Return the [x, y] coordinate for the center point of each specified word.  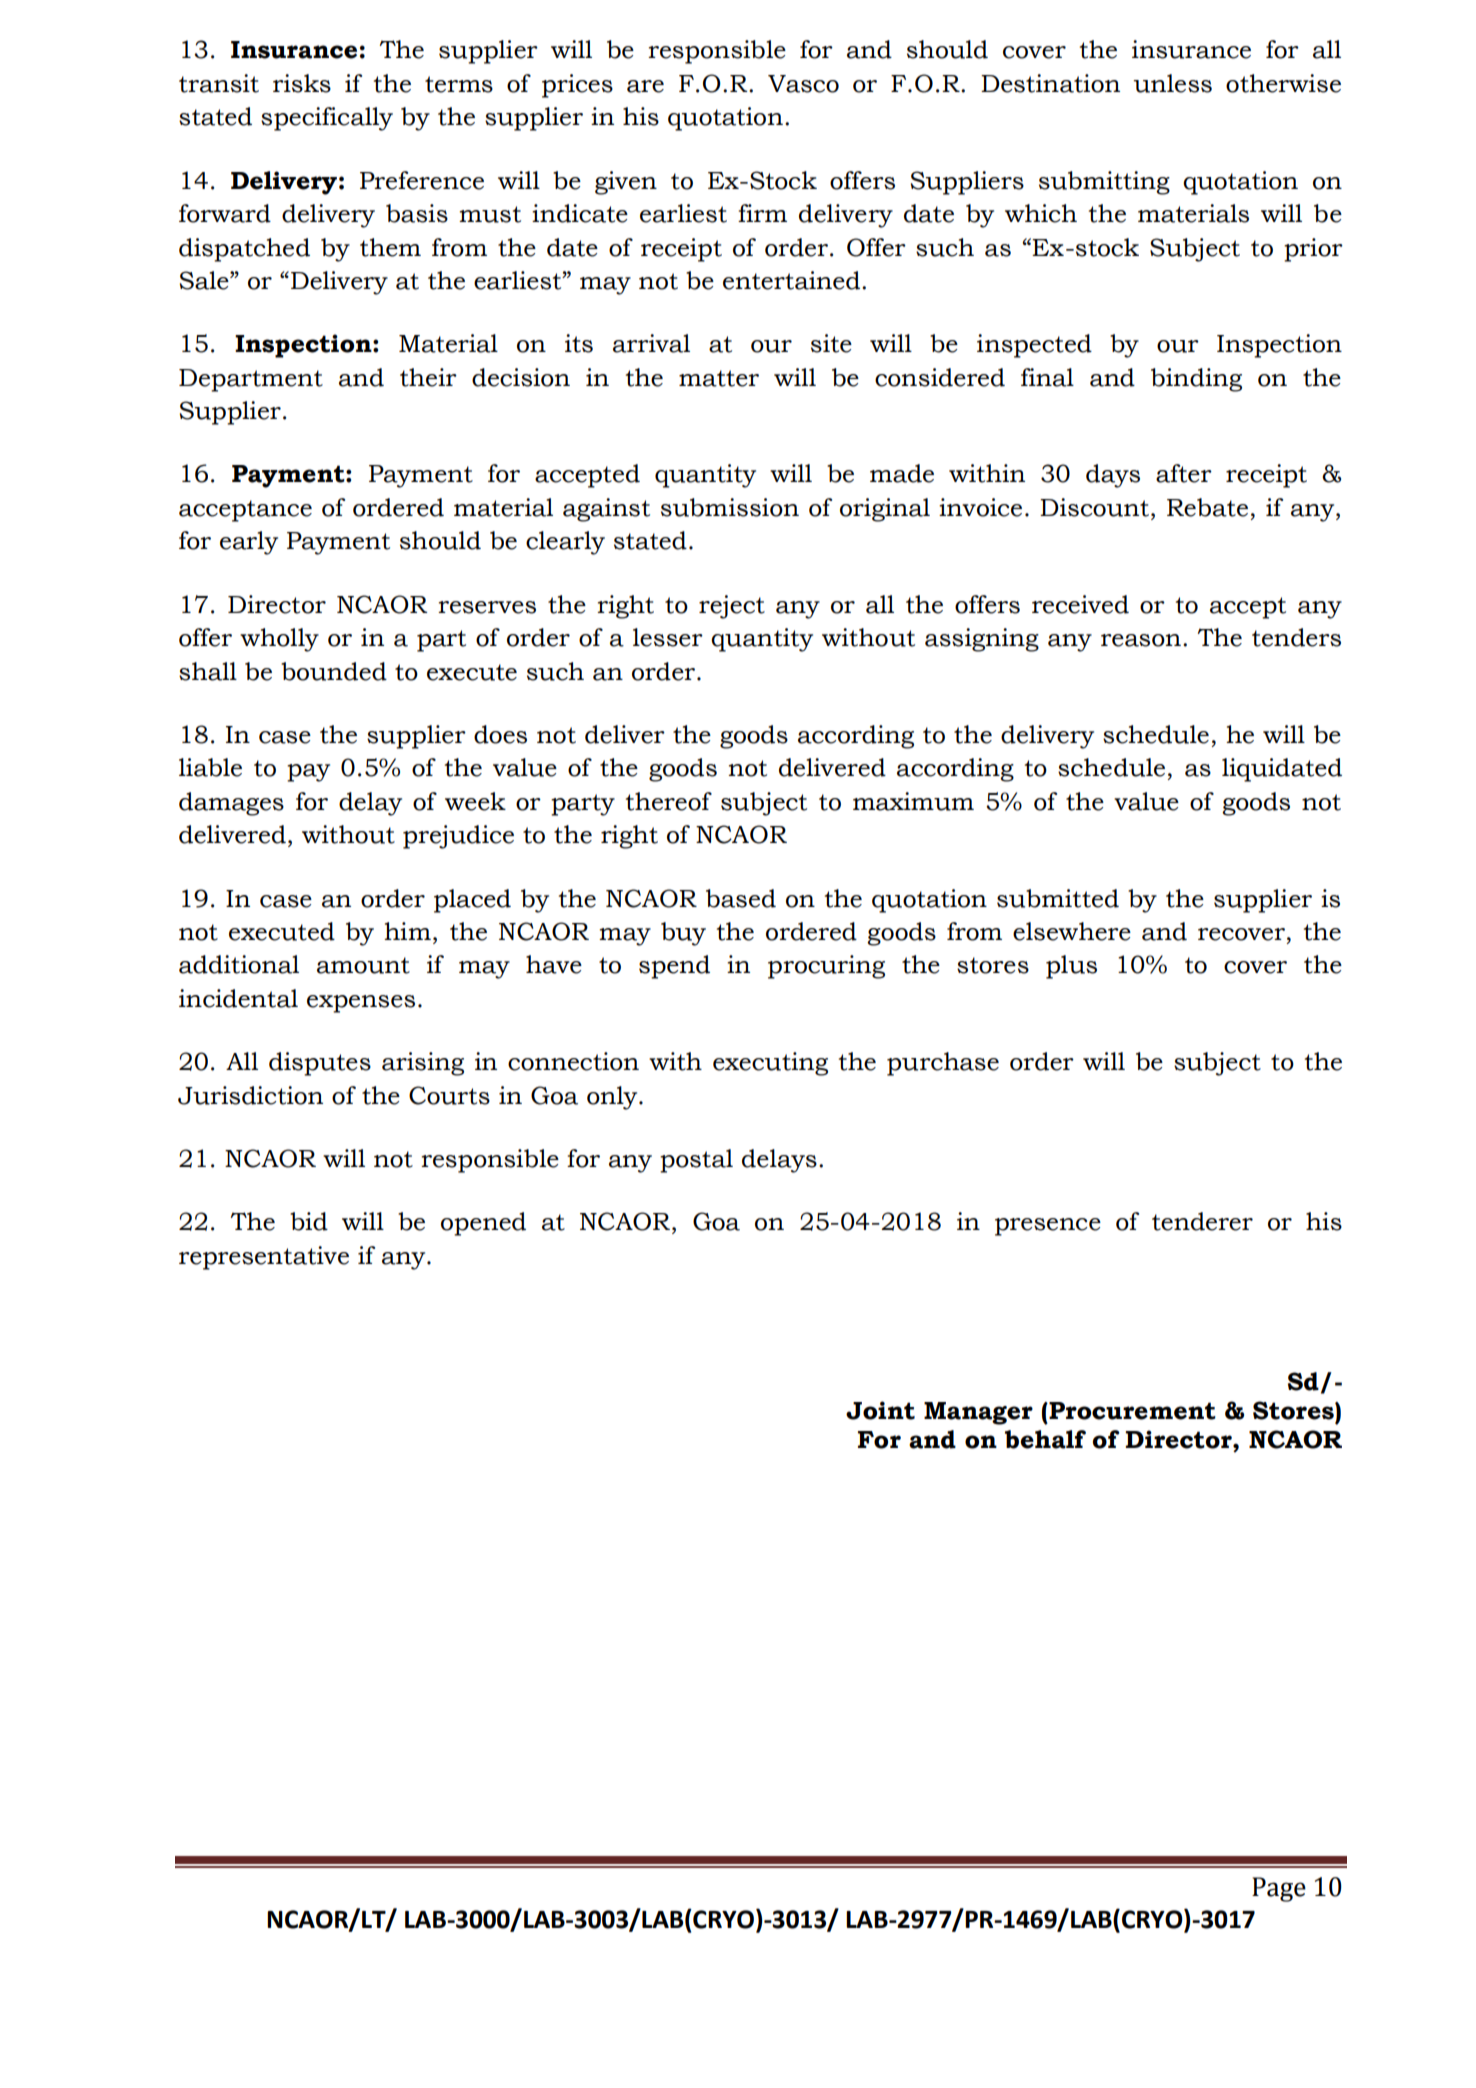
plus [1071, 967]
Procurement [1131, 1411]
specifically [327, 119]
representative [264, 1258]
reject [732, 607]
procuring [826, 967]
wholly [279, 640]
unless [1172, 83]
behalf [1045, 1439]
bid [309, 1221]
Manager [978, 1413]
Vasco [803, 84]
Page [1279, 1889]
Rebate [1207, 507]
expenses [361, 1004]
